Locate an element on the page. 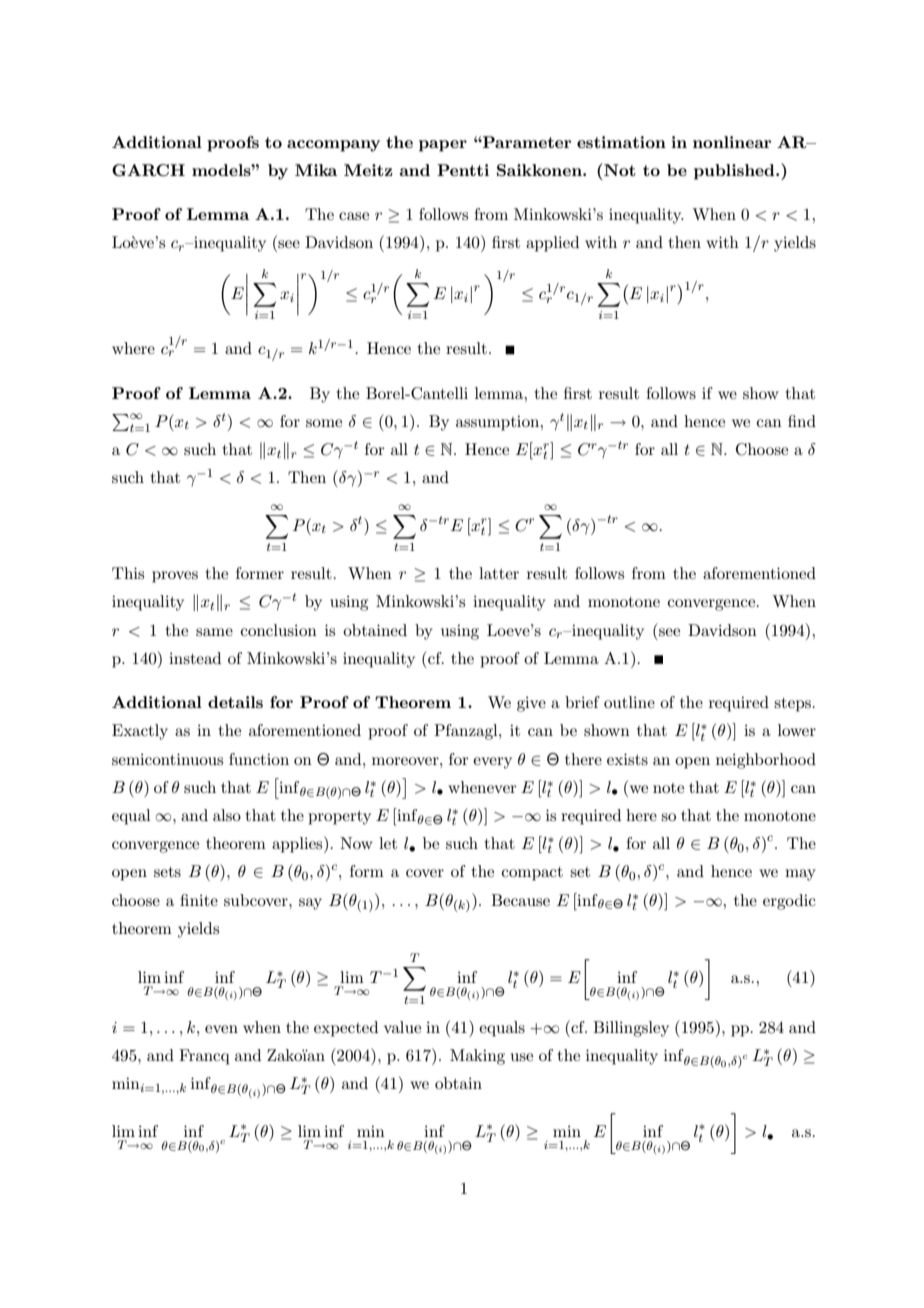 The image size is (924, 1308). published is located at coordinates (735, 172).
